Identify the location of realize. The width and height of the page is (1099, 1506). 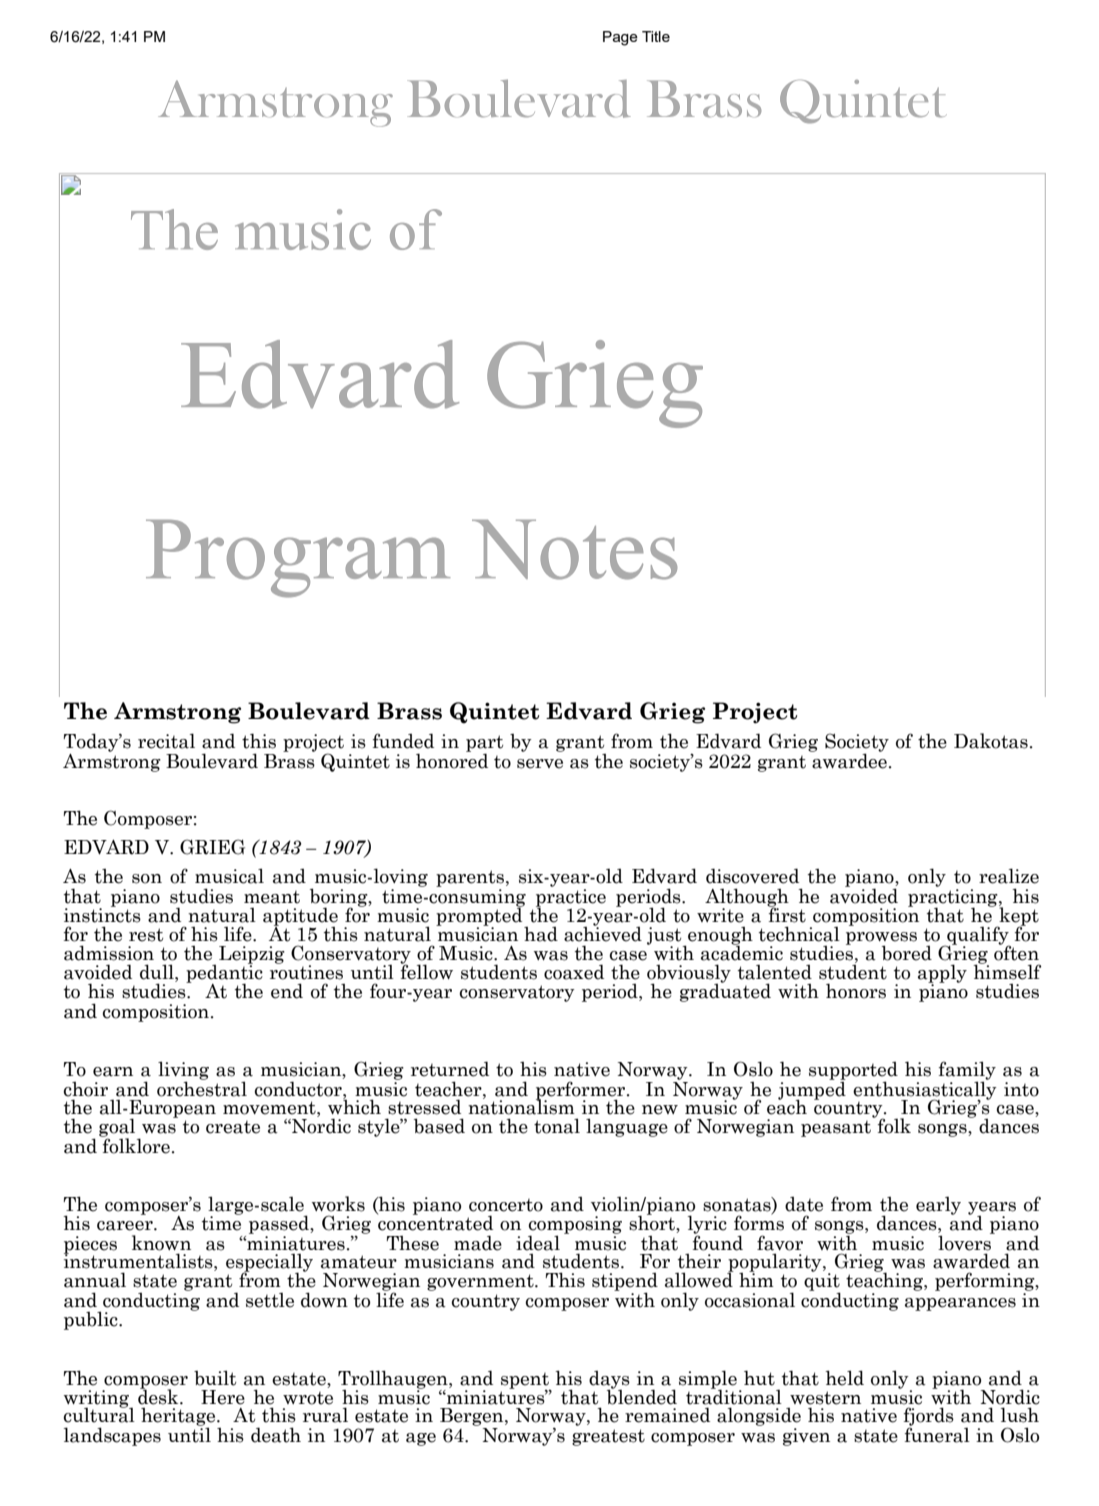
(1009, 876).
